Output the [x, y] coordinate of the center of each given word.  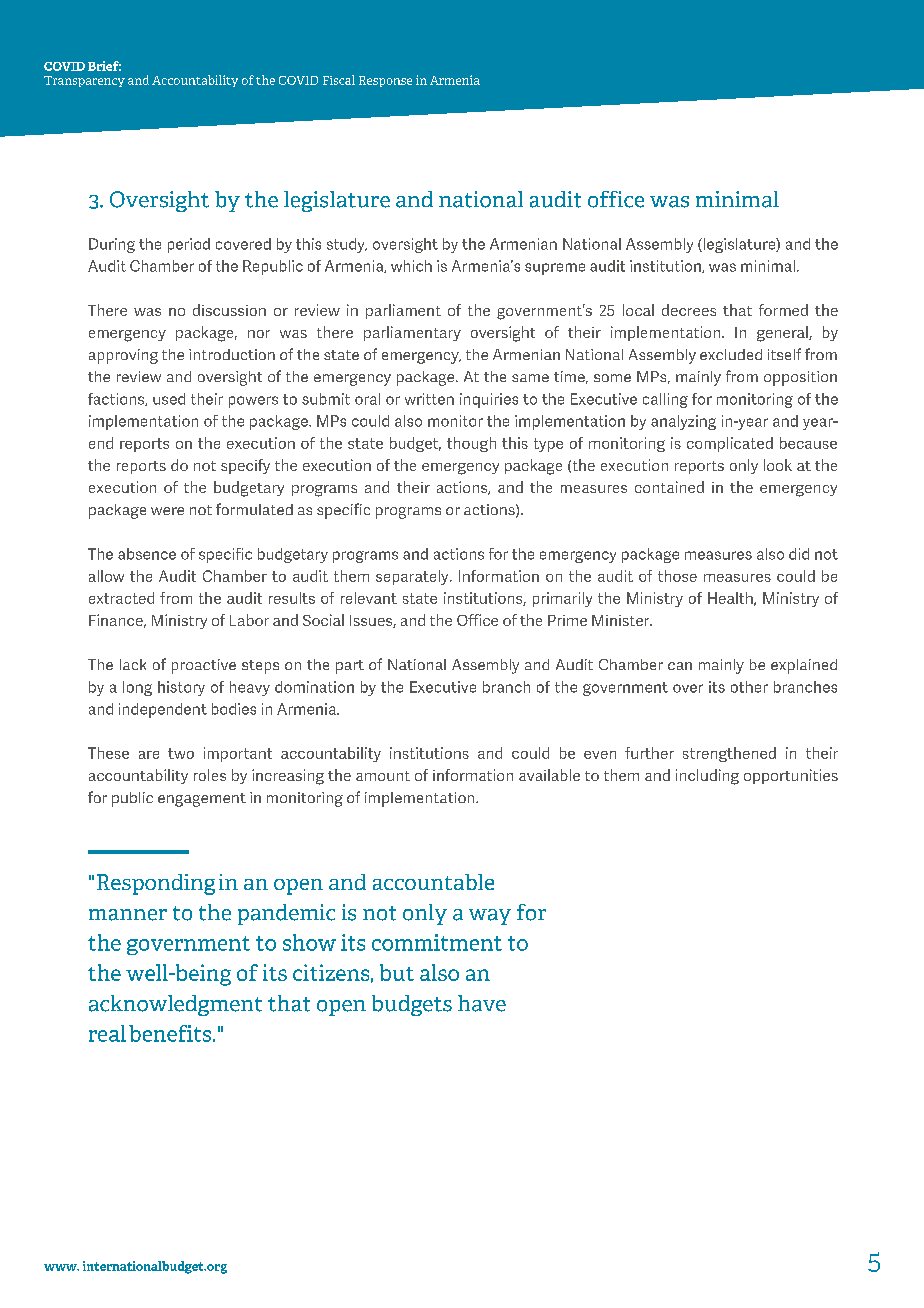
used [169, 399]
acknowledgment [175, 1005]
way [490, 917]
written [429, 399]
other [749, 687]
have [482, 1003]
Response [385, 81]
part [350, 667]
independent [163, 710]
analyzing [683, 422]
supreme [555, 269]
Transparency [84, 81]
